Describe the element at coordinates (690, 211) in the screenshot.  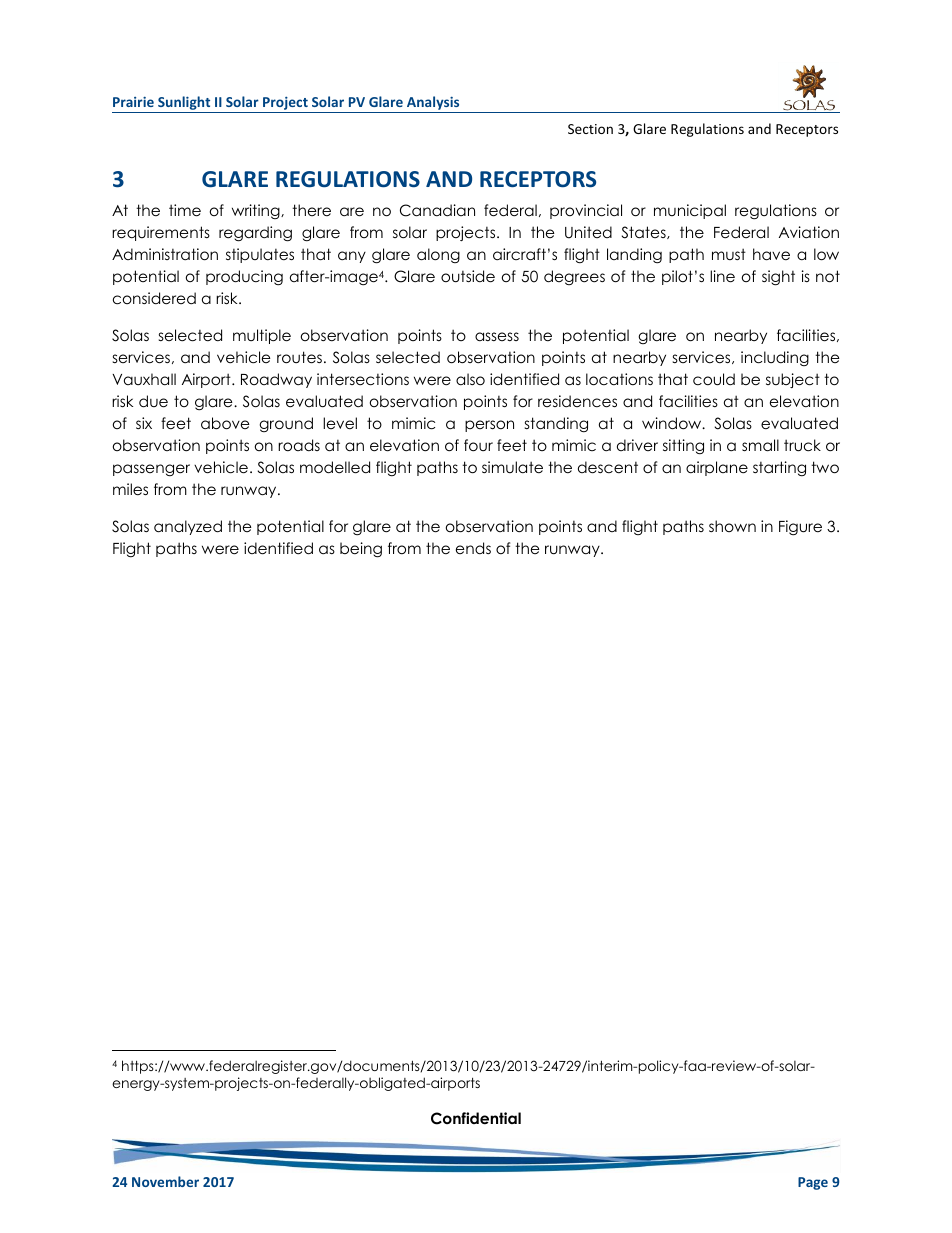
I see `municipal` at that location.
